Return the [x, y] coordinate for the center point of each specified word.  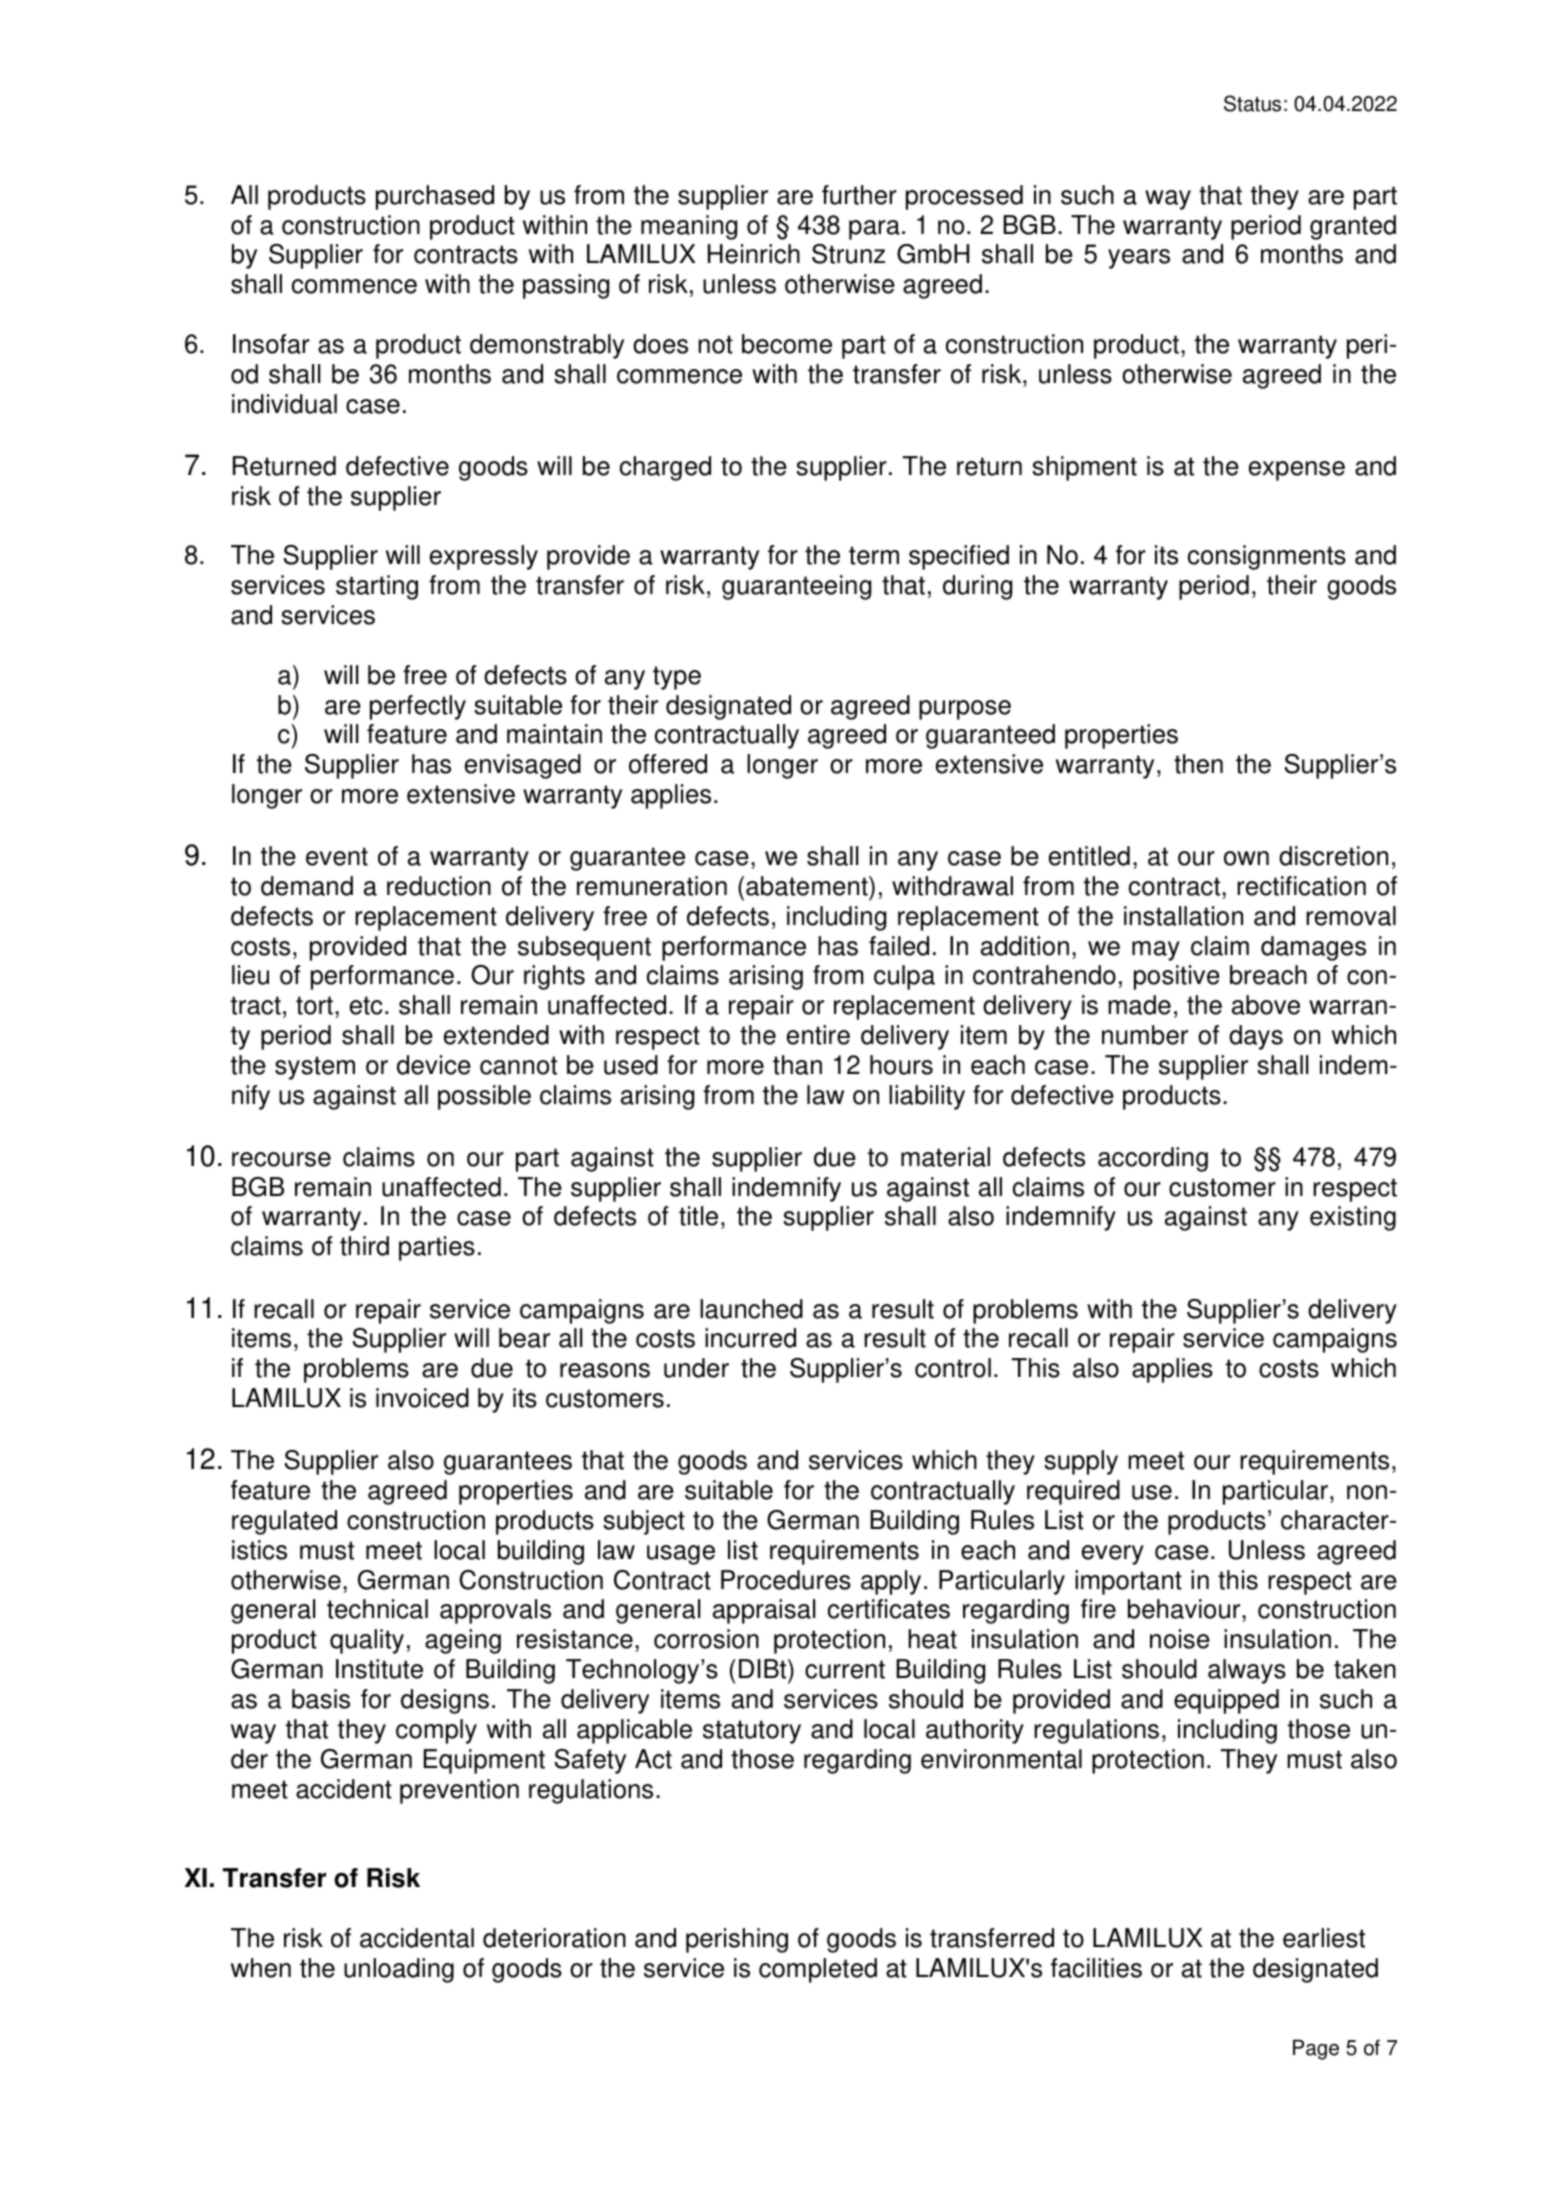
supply [1081, 1462]
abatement [808, 886]
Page [1316, 2049]
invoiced [422, 1398]
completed [818, 1970]
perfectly [418, 707]
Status [1252, 103]
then [1198, 764]
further [859, 195]
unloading [399, 1970]
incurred [750, 1338]
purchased [435, 197]
